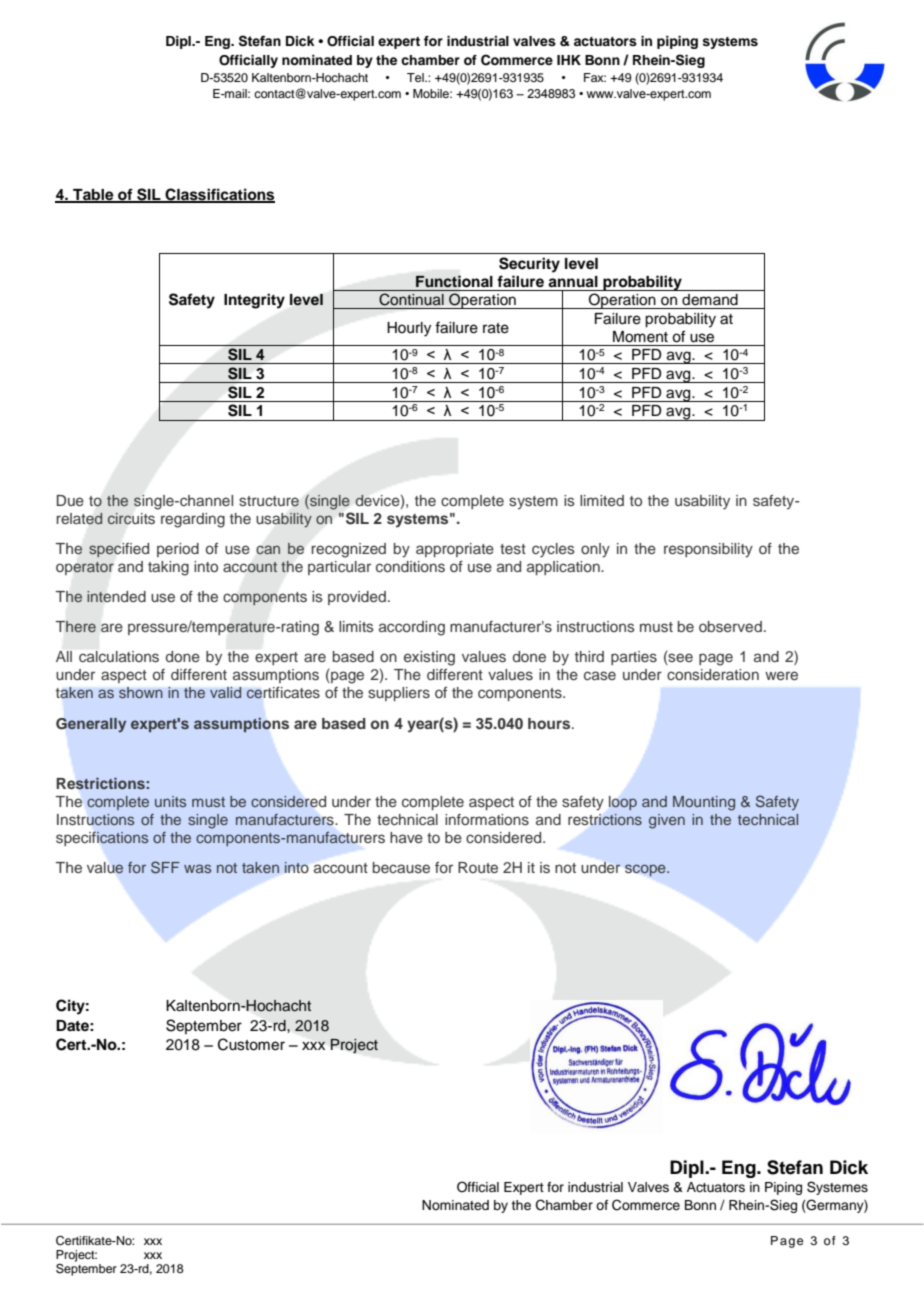 The height and width of the document is (1308, 924). Describe the element at coordinates (410, 567) in the document. I see `conditions` at that location.
